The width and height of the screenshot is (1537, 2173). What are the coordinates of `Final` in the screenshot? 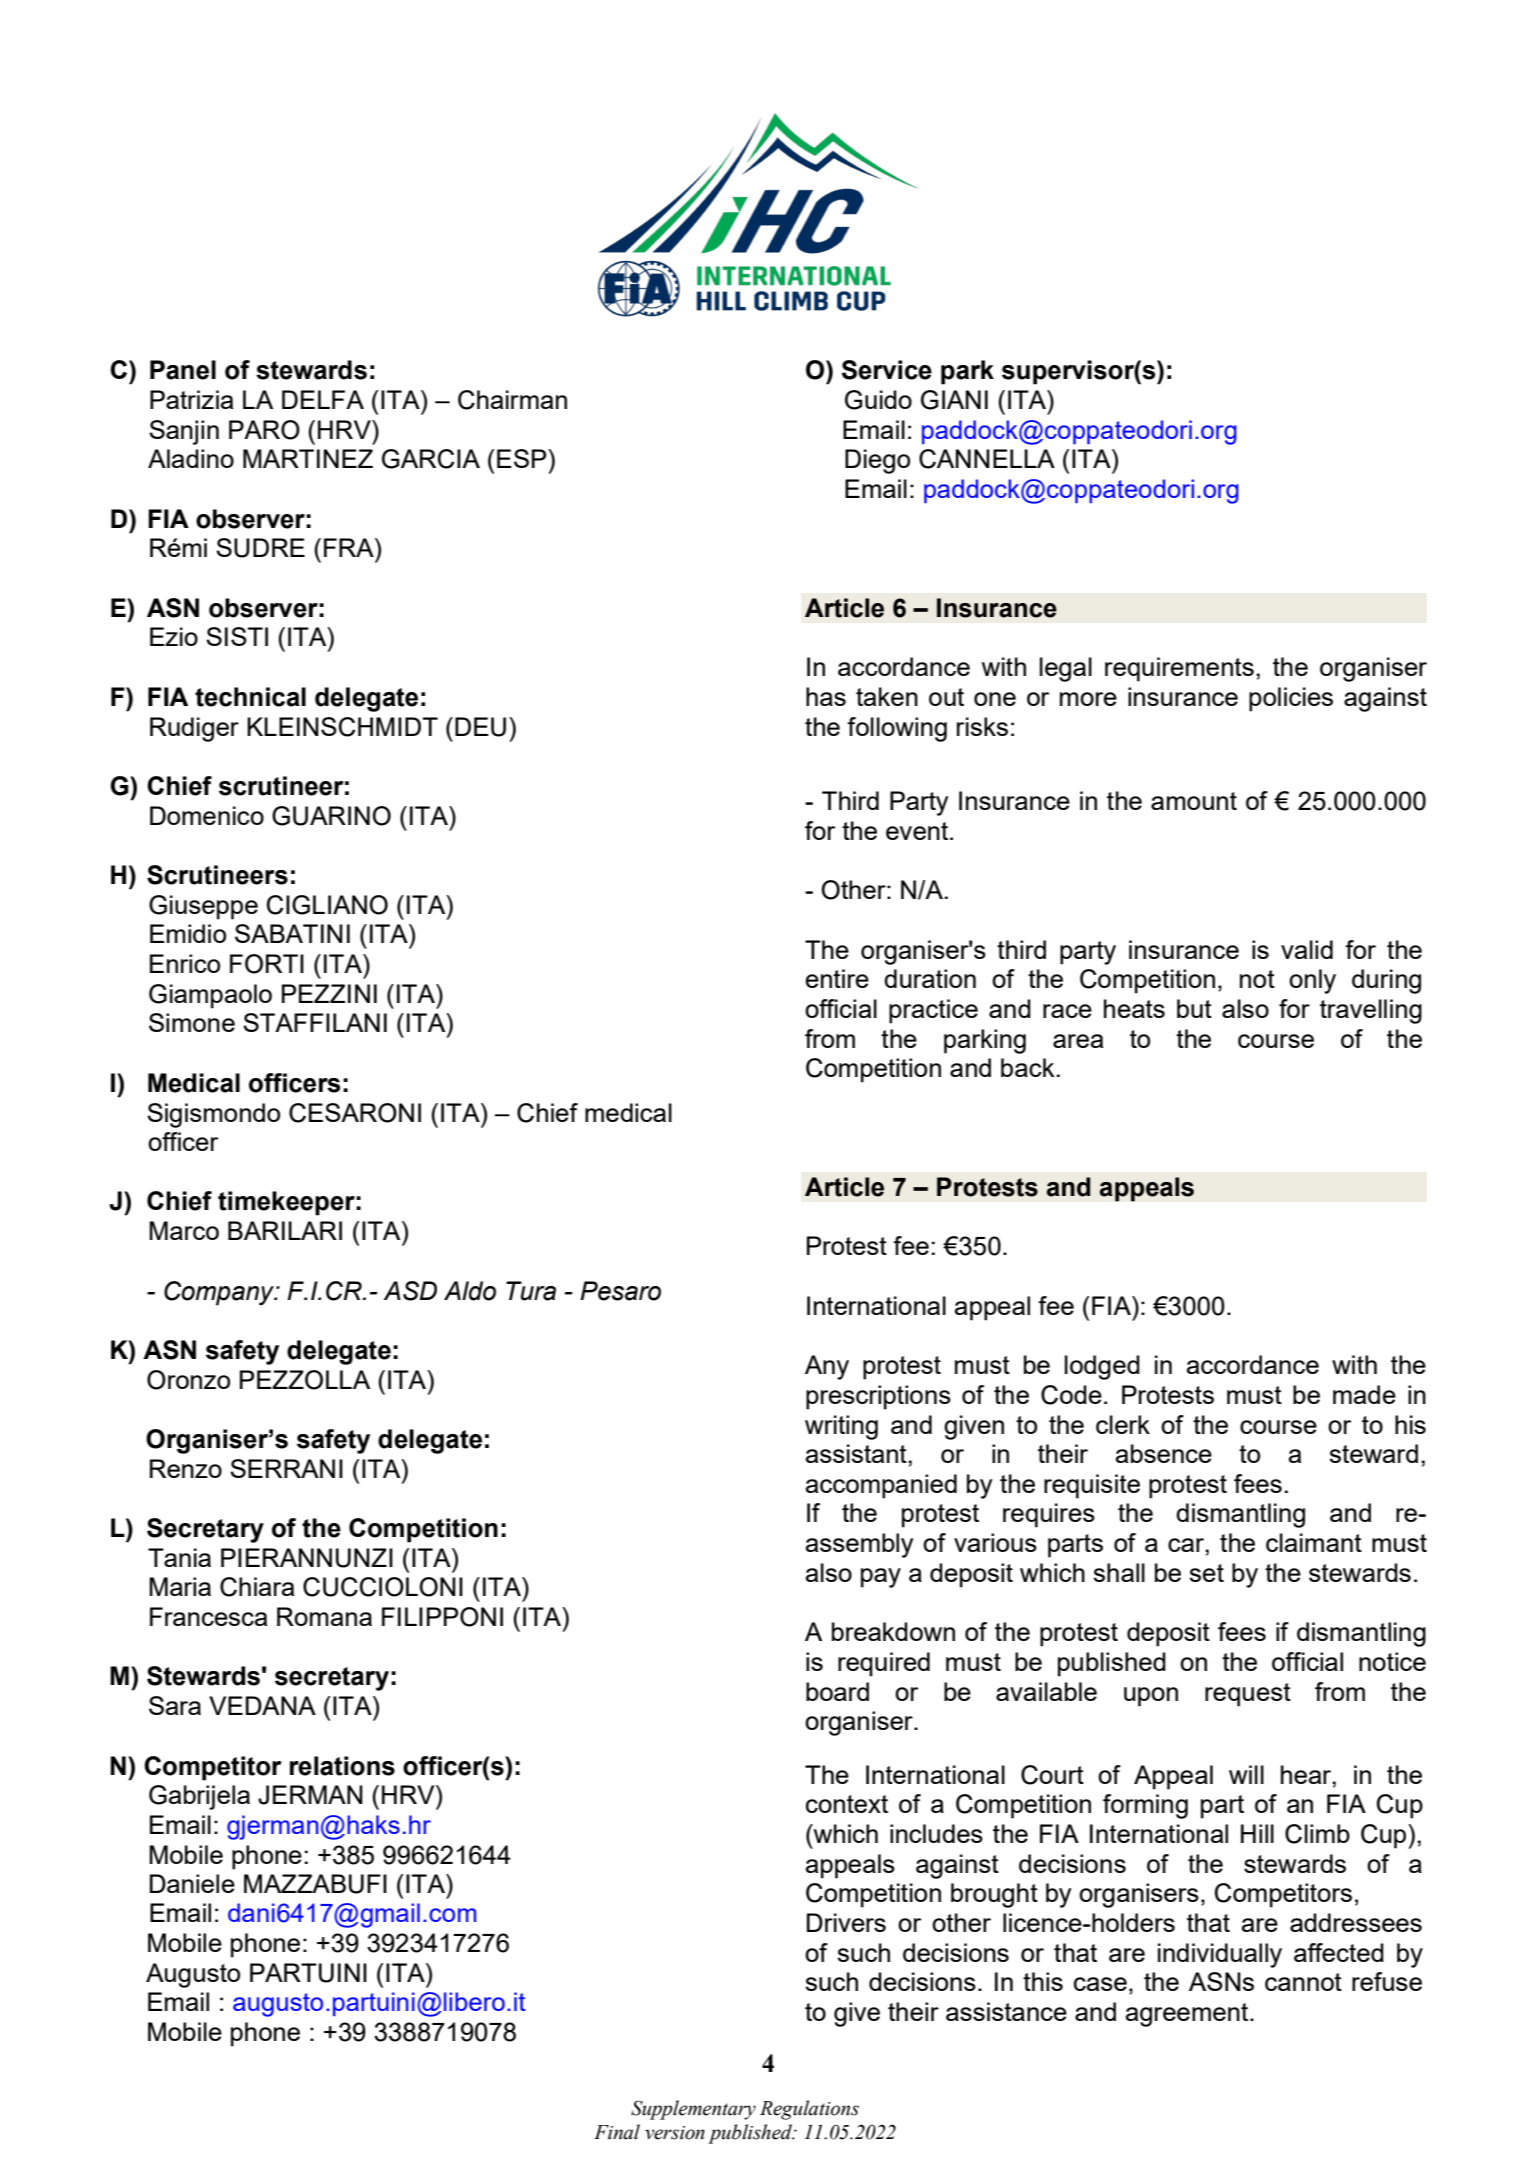 It's located at (617, 2132).
